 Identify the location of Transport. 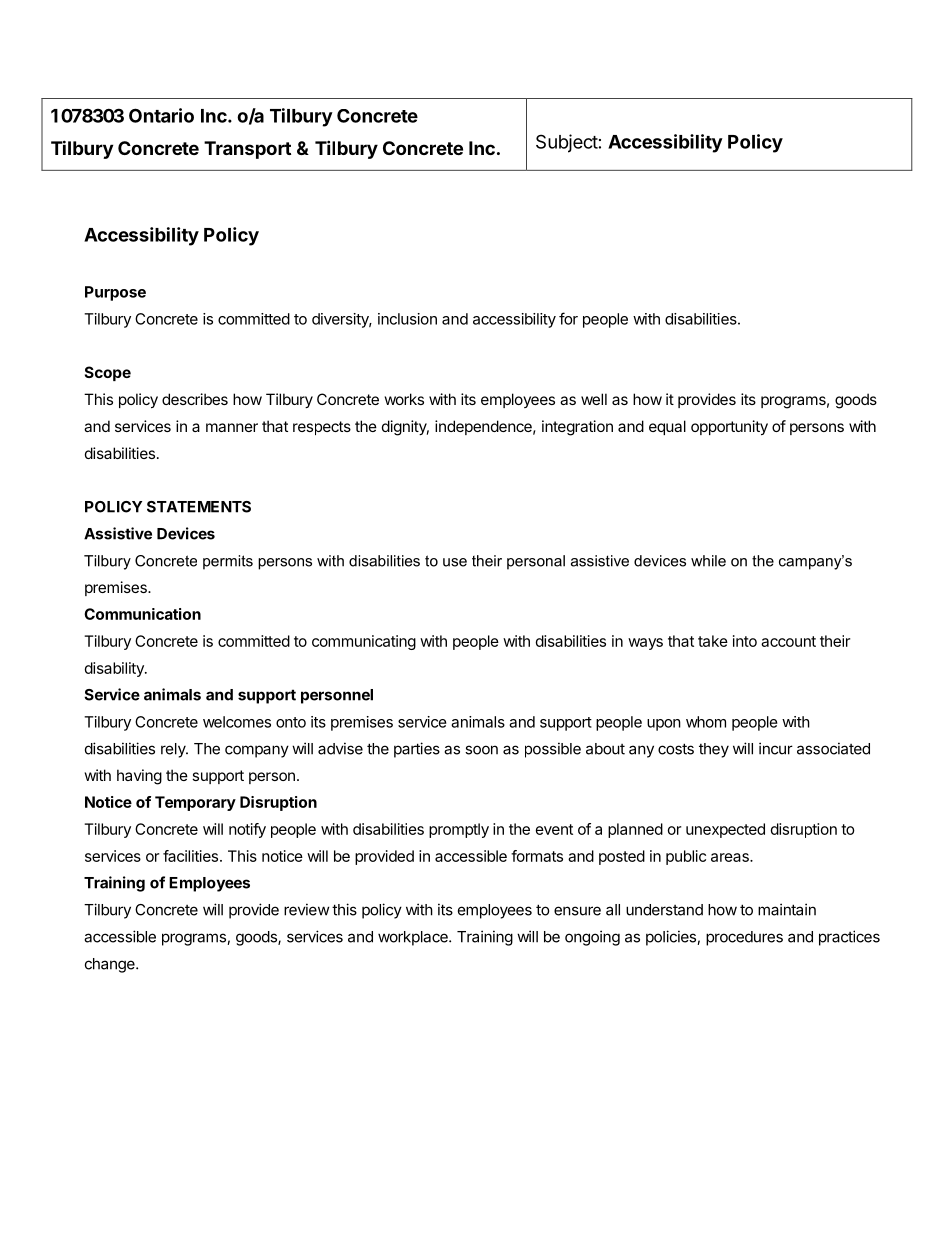
(247, 150).
